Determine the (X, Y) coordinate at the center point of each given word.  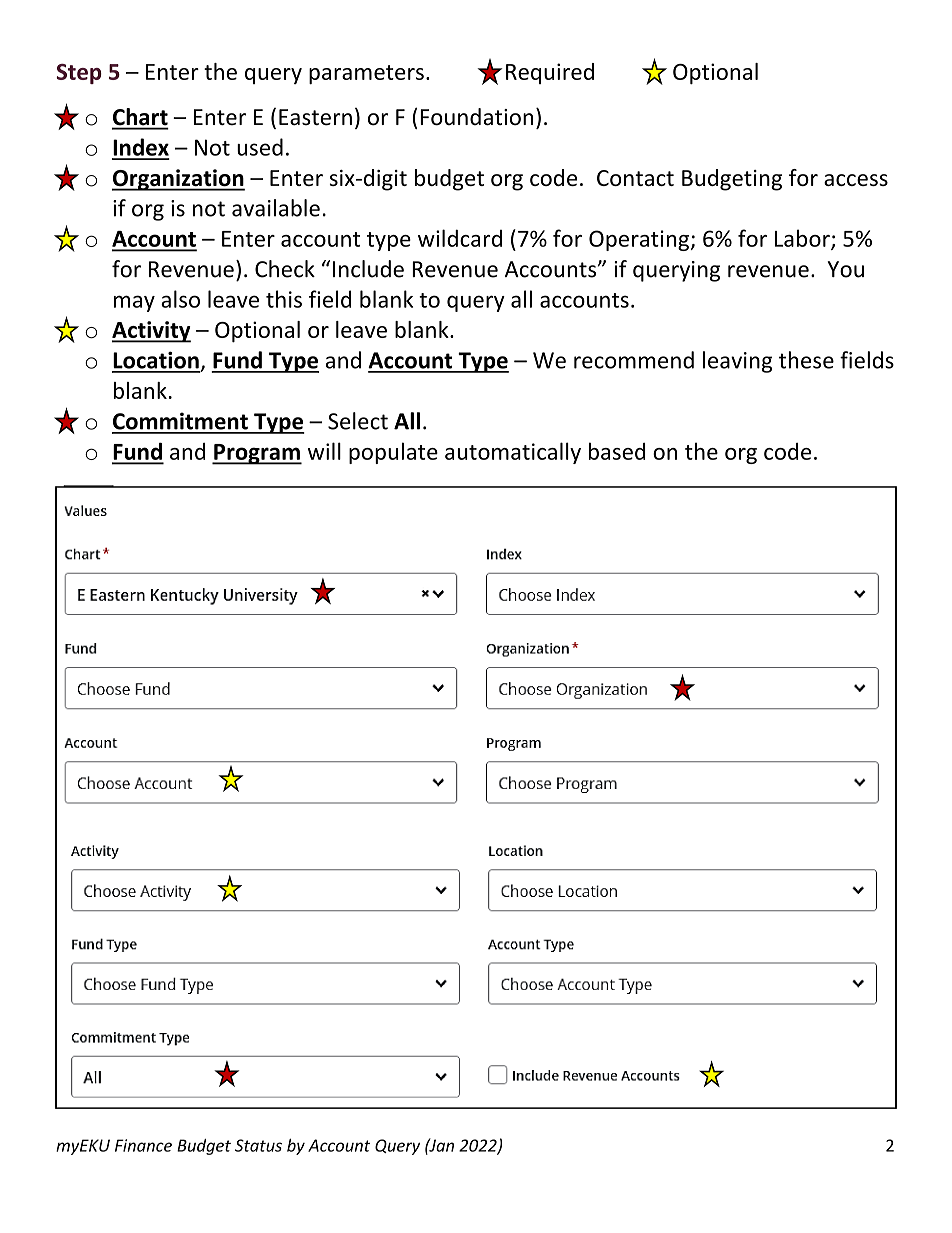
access (856, 180)
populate (393, 453)
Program (257, 454)
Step (79, 74)
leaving (737, 362)
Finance (143, 1145)
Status (258, 1145)
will (324, 451)
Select (358, 421)
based (617, 451)
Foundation (476, 117)
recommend (634, 360)
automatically (513, 453)
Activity (151, 332)
